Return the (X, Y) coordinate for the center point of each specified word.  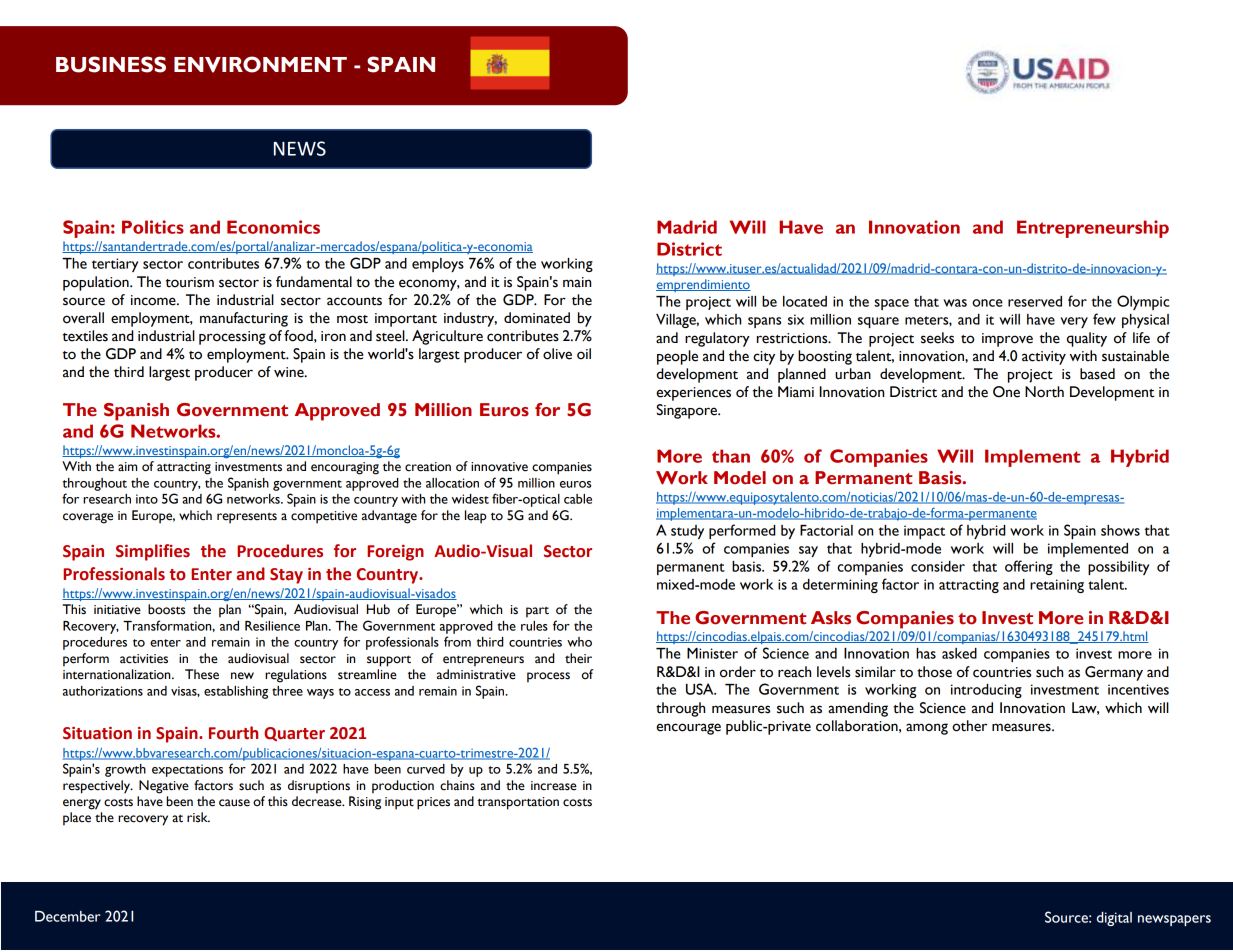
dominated (537, 318)
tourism (190, 282)
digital (1114, 919)
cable (578, 499)
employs (438, 265)
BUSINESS (111, 64)
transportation (518, 803)
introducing (986, 691)
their (578, 658)
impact (924, 532)
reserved (1035, 301)
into (147, 499)
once (987, 303)
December (68, 916)
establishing (236, 692)
